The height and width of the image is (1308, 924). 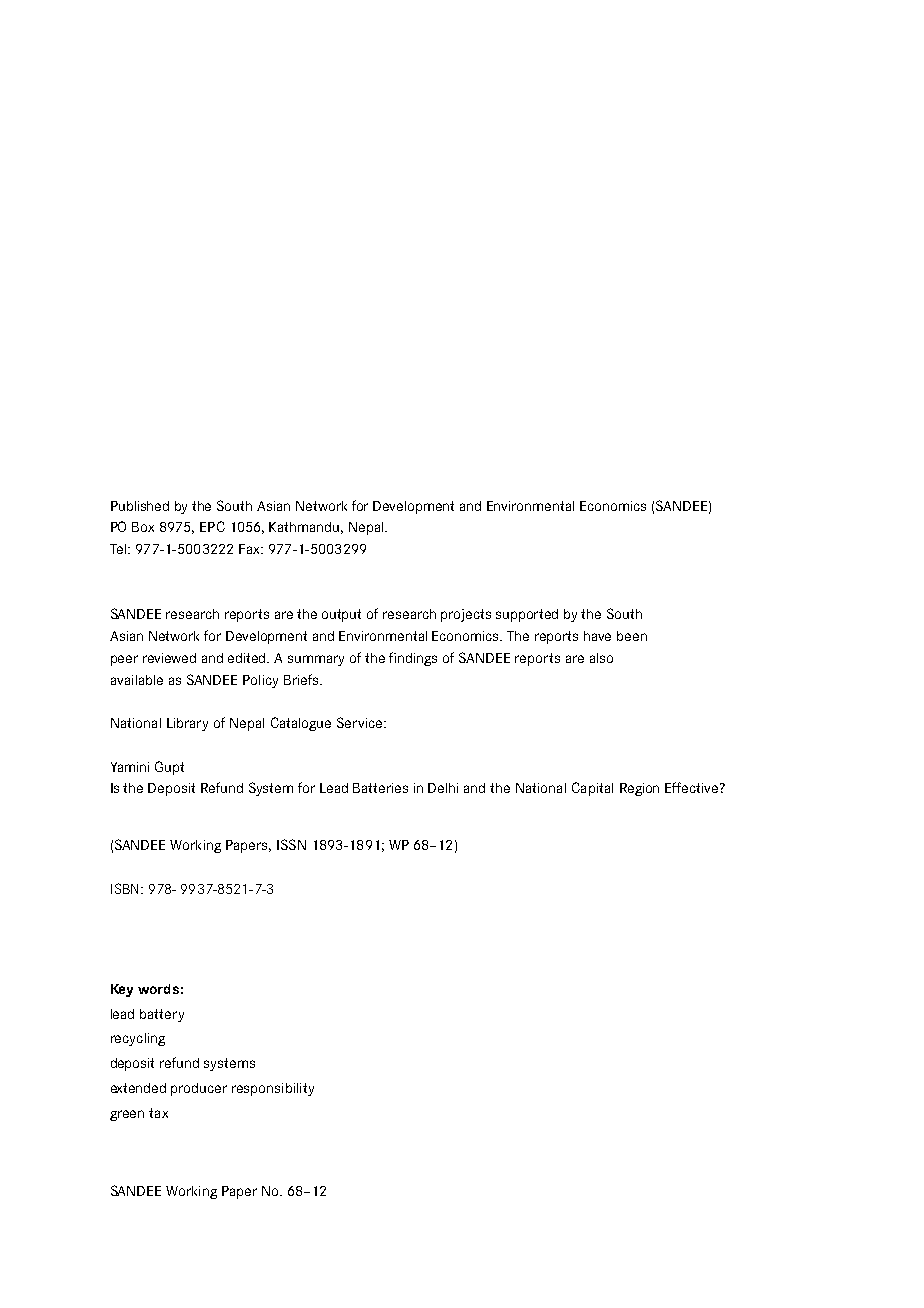 What do you see at coordinates (380, 788) in the image?
I see `Batteries` at bounding box center [380, 788].
